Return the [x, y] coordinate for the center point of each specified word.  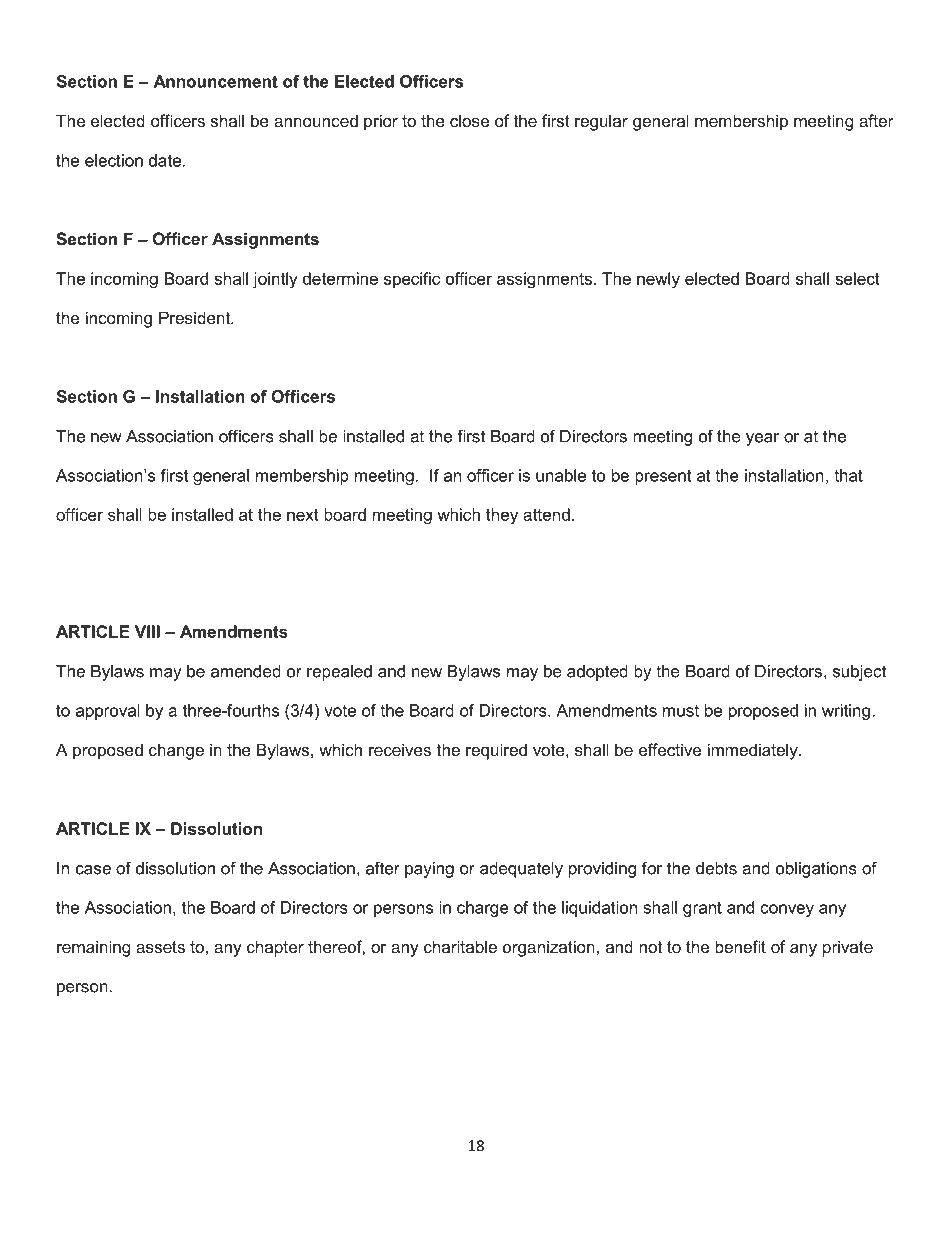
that [848, 475]
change [176, 751]
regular [601, 122]
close [469, 120]
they [502, 516]
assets [160, 947]
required [496, 751]
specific [412, 280]
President [196, 317]
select [857, 278]
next [303, 515]
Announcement [215, 81]
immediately [754, 751]
